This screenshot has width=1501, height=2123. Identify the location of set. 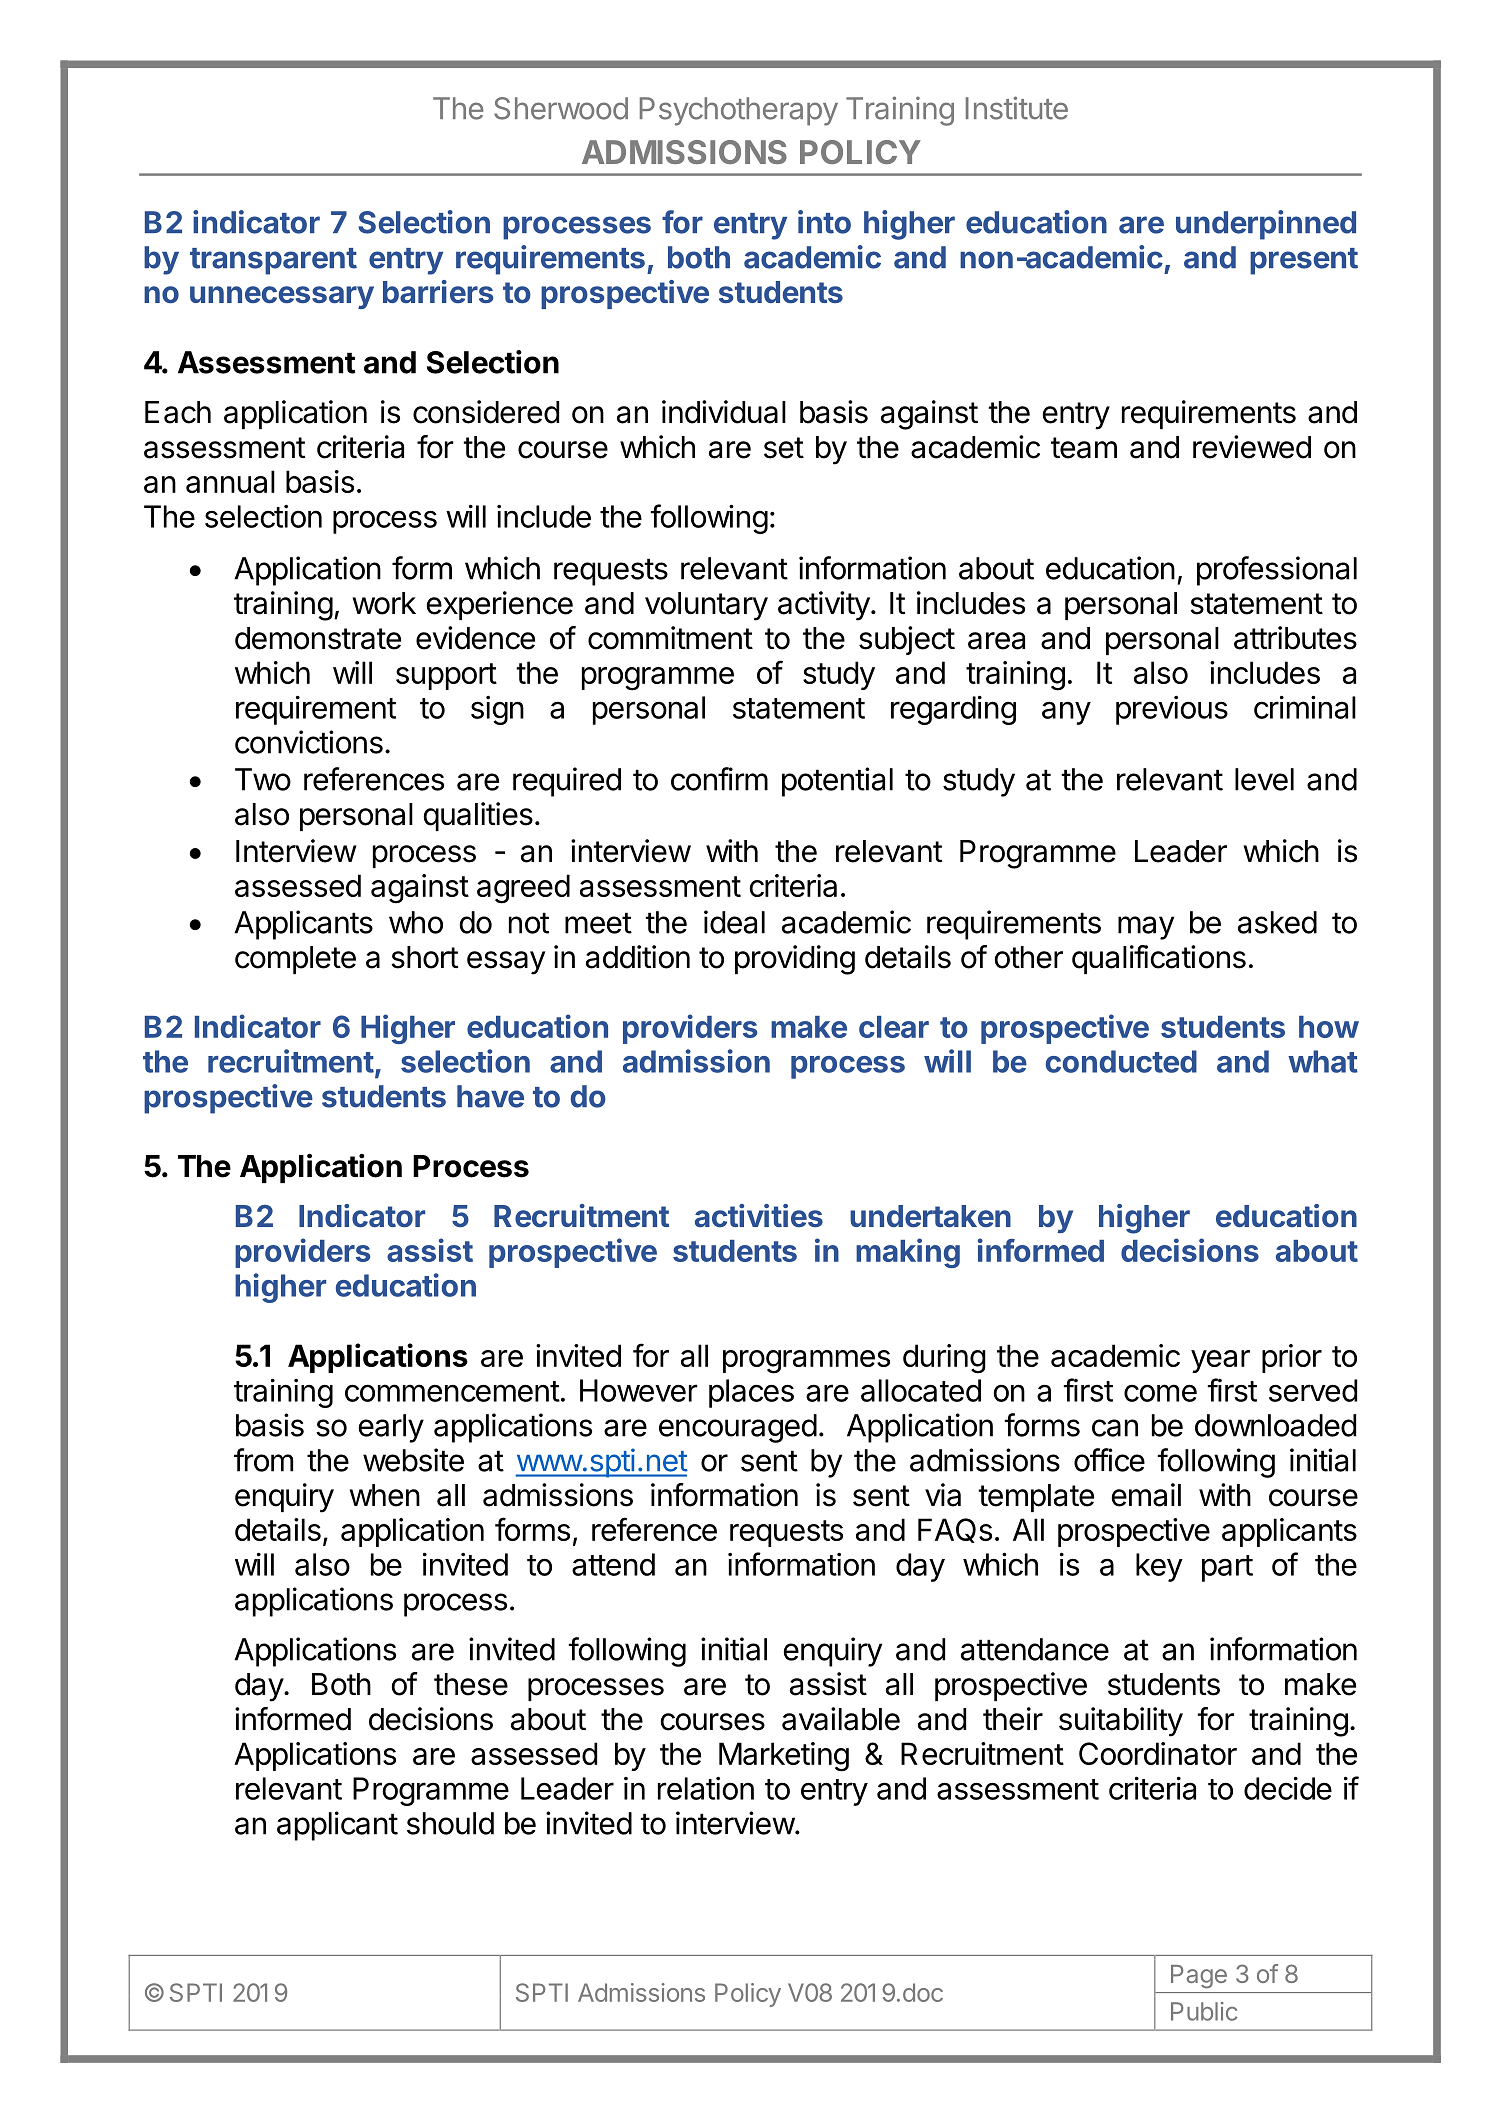
(784, 448).
